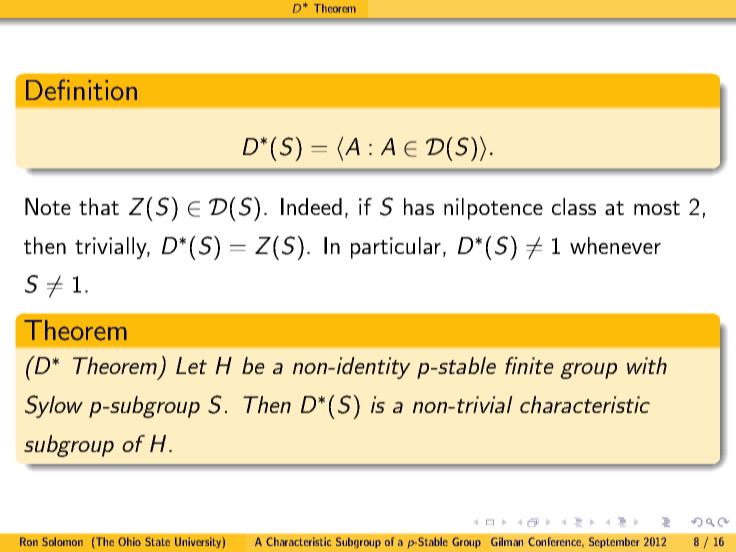 The image size is (736, 552). Describe the element at coordinates (311, 206) in the screenshot. I see `Indeed` at that location.
